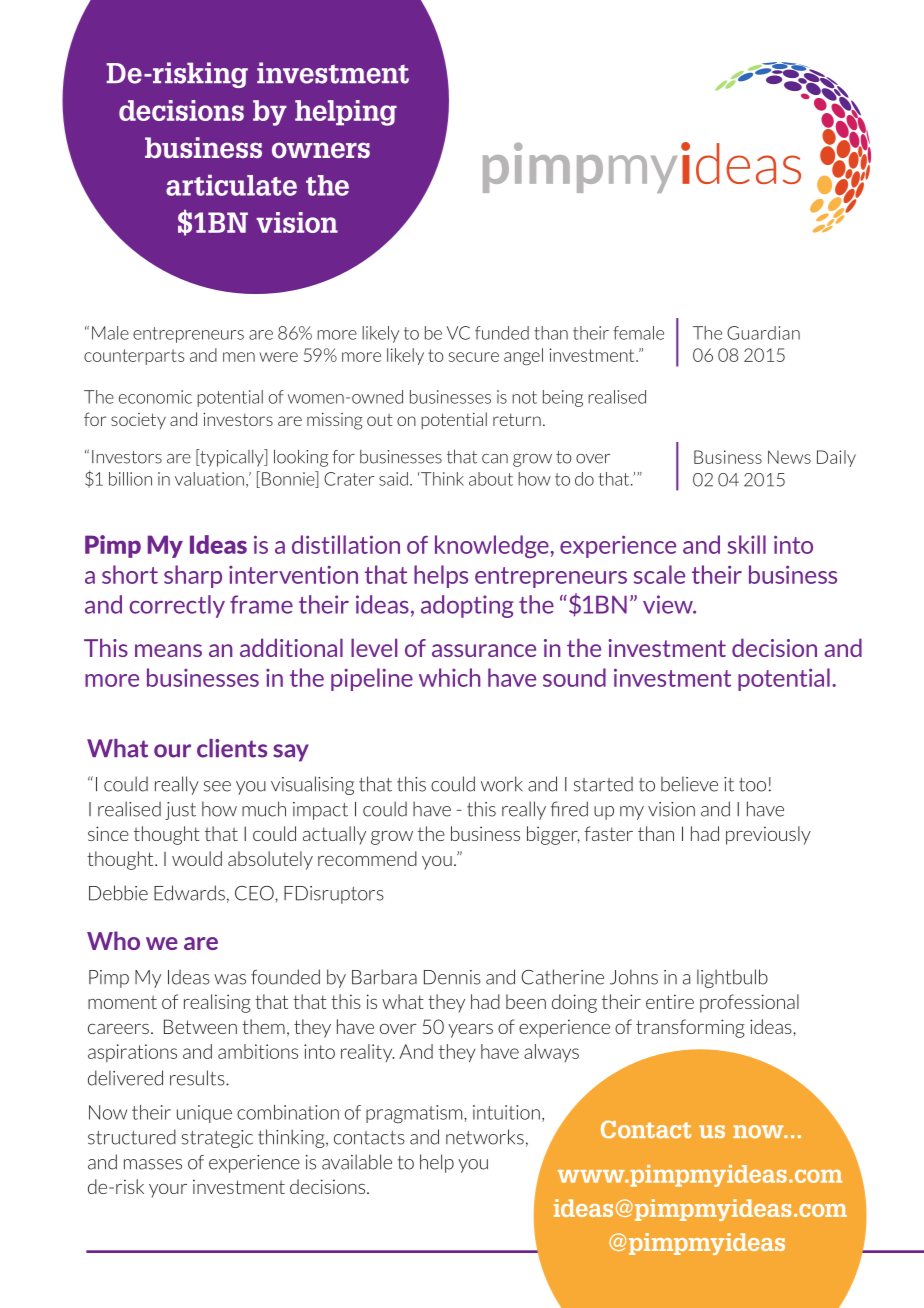 Image resolution: width=924 pixels, height=1308 pixels. What do you see at coordinates (217, 1139) in the screenshot?
I see `strategic` at bounding box center [217, 1139].
